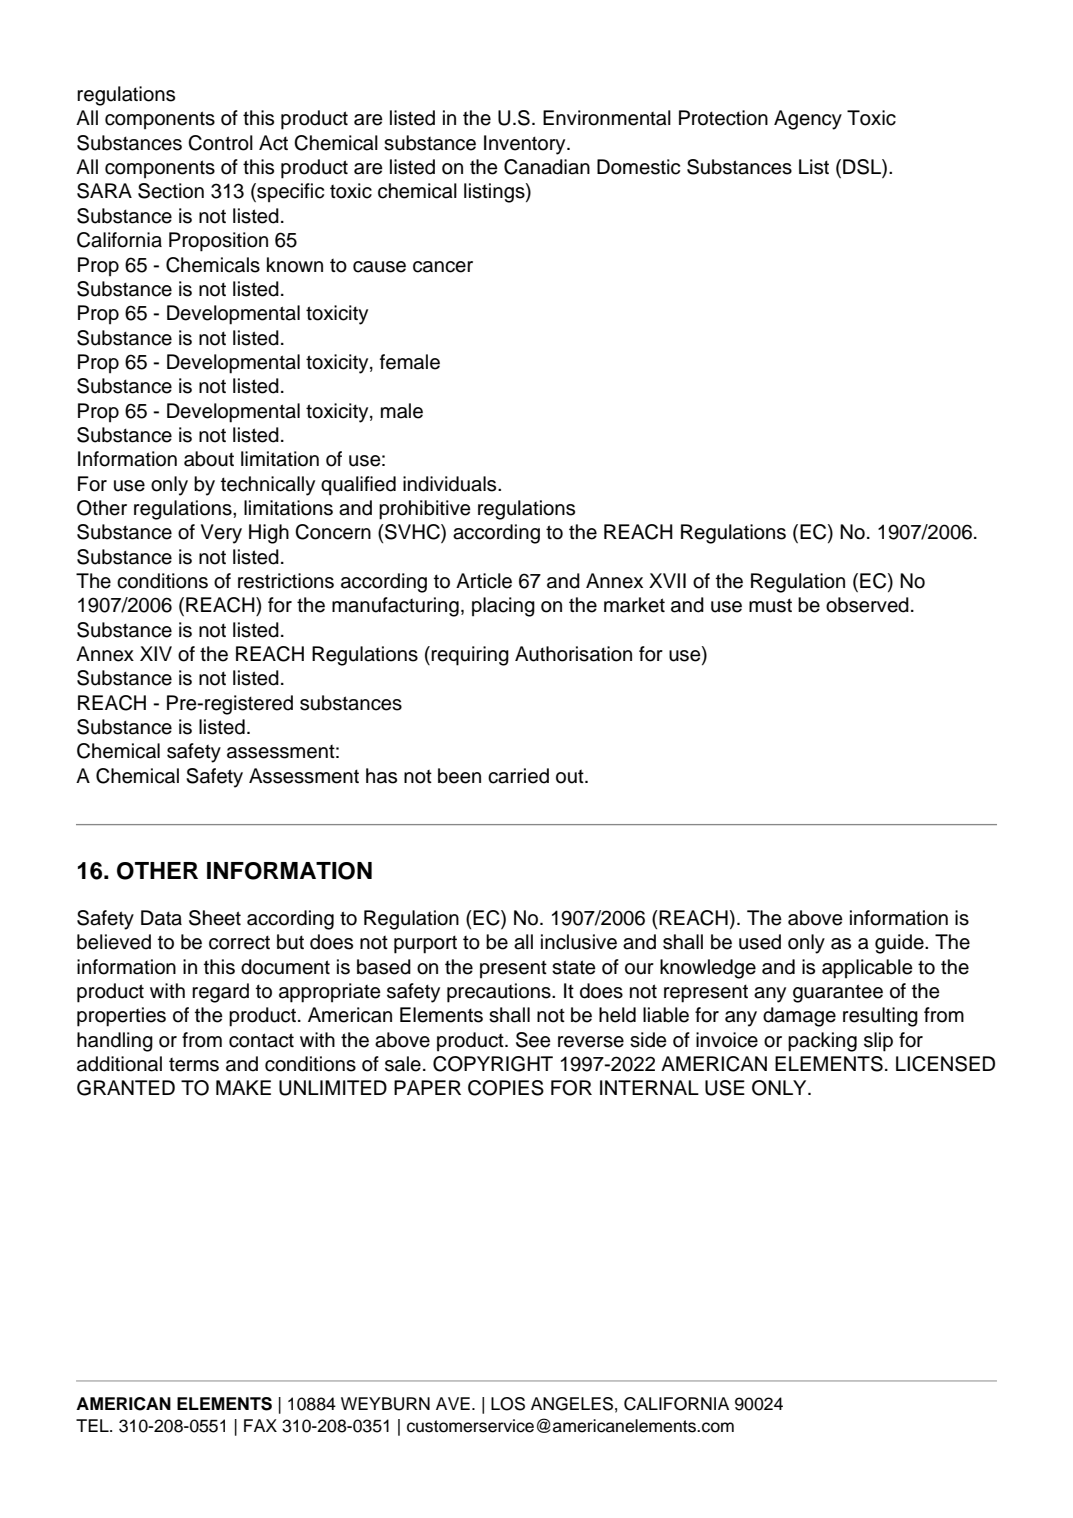 The width and height of the screenshot is (1073, 1518). Describe the element at coordinates (508, 1404) in the screenshot. I see `LOS` at that location.
